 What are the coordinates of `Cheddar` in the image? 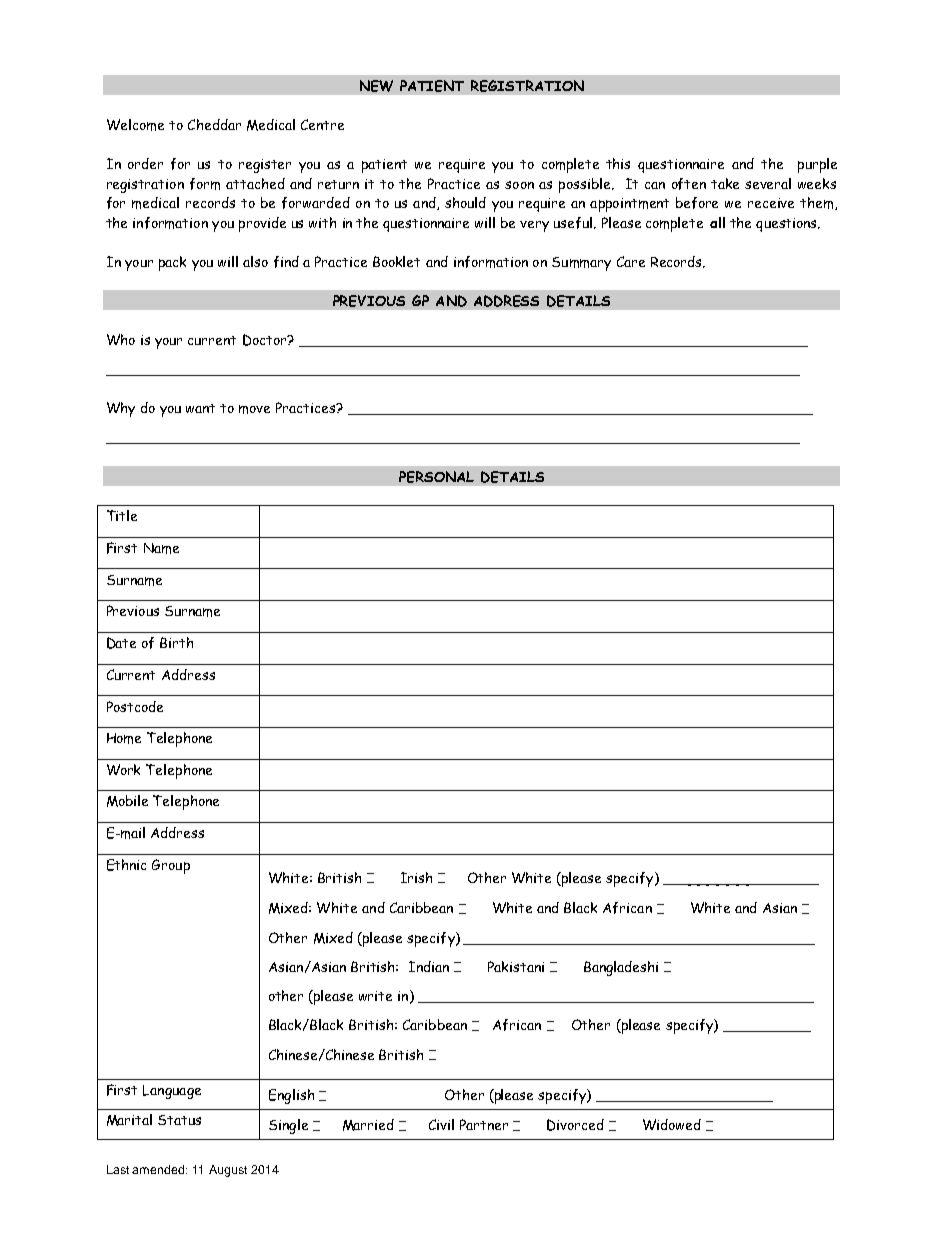 It's located at (214, 124).
